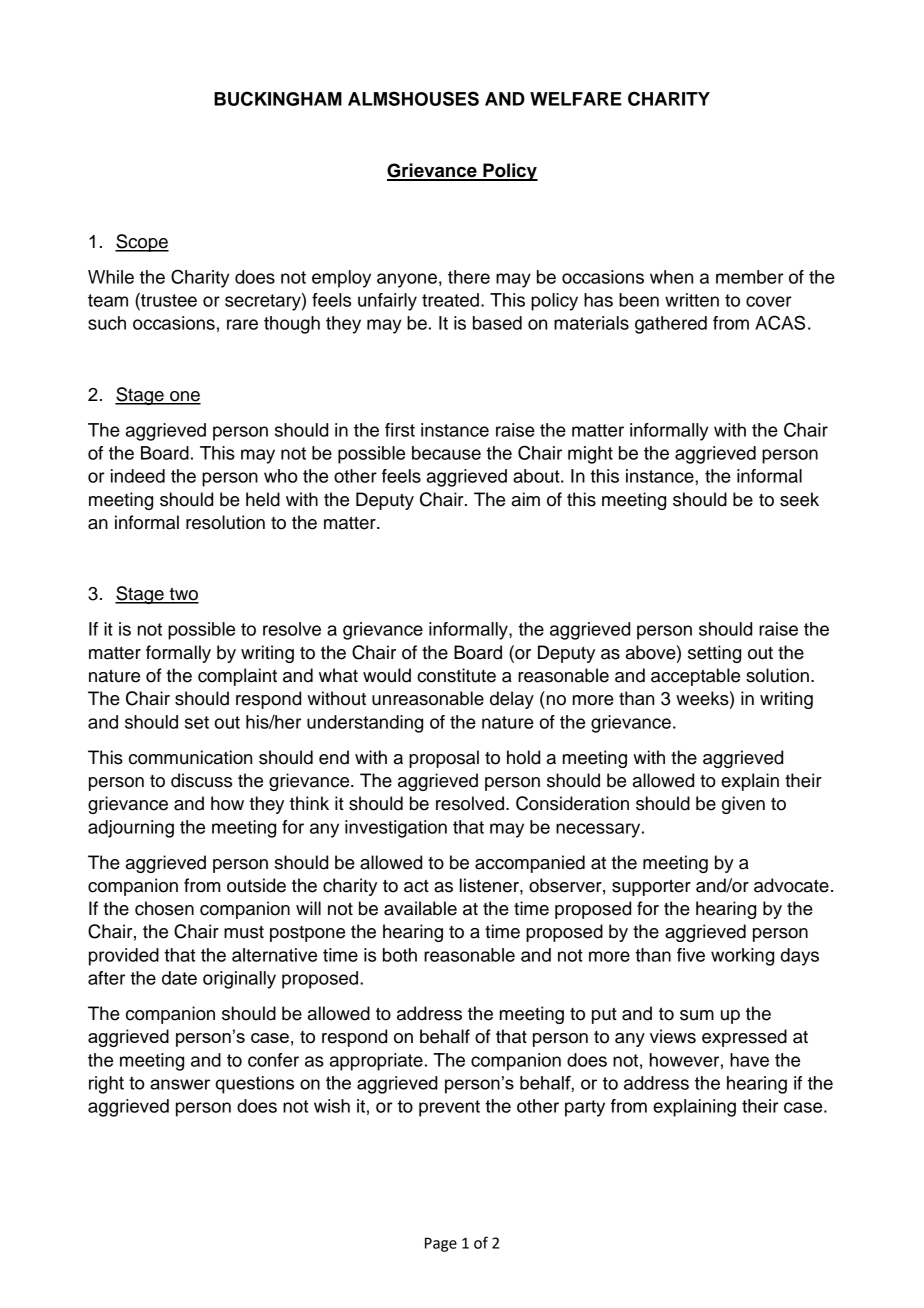 This image has height=1308, width=924. What do you see at coordinates (799, 499) in the image?
I see `seek` at bounding box center [799, 499].
